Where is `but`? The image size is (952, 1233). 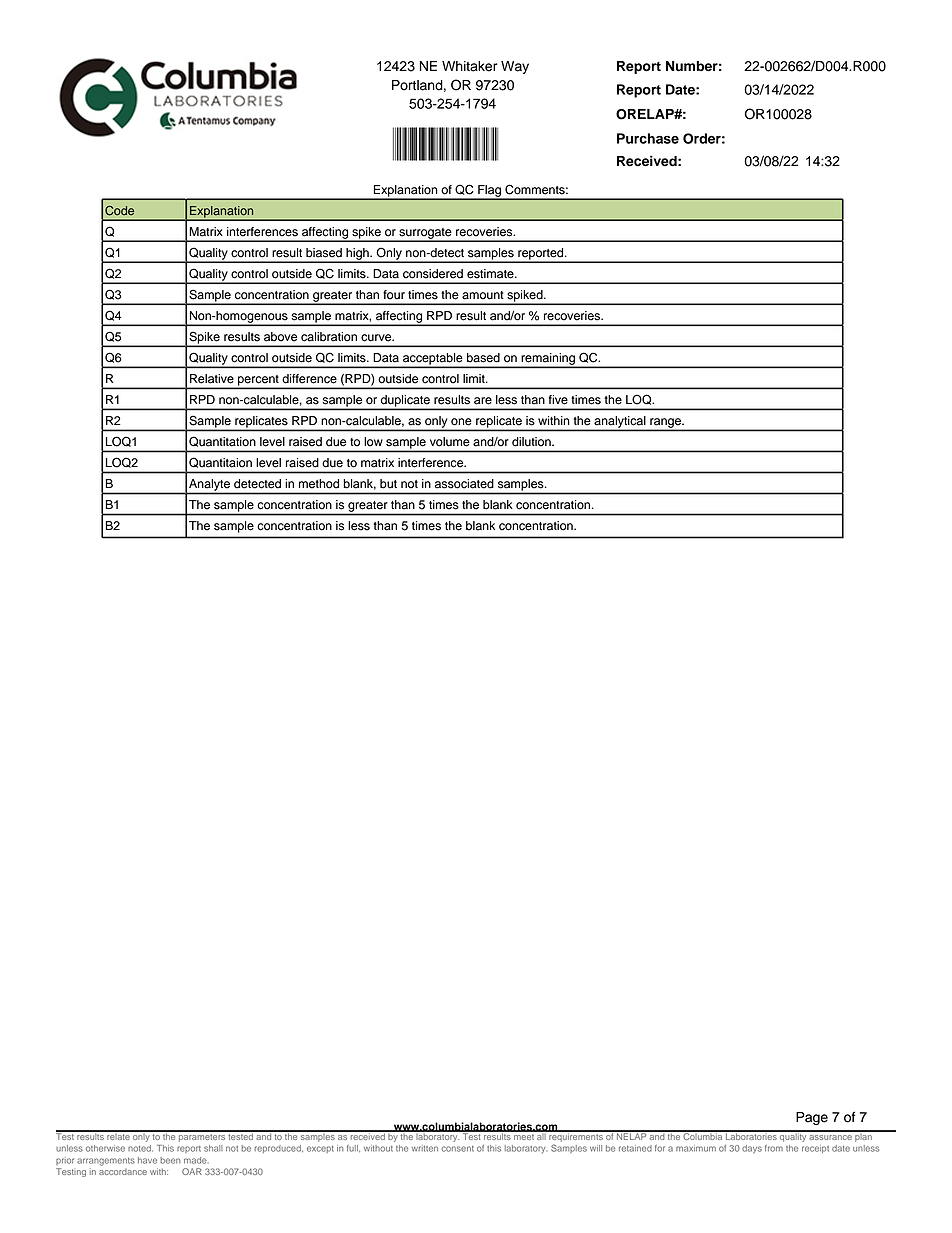 but is located at coordinates (388, 484).
